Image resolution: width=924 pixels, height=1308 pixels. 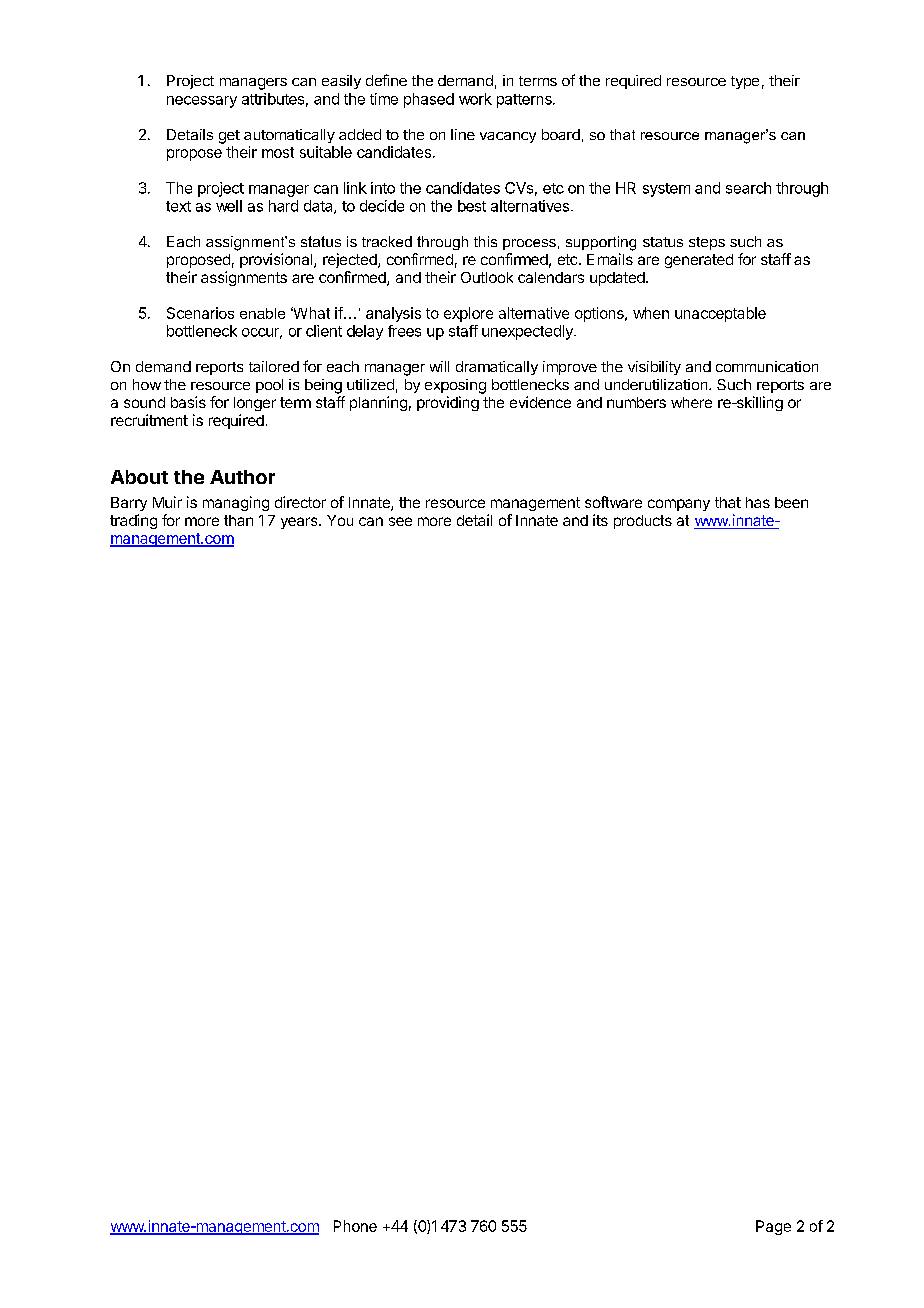 I want to click on Page, so click(x=773, y=1227).
